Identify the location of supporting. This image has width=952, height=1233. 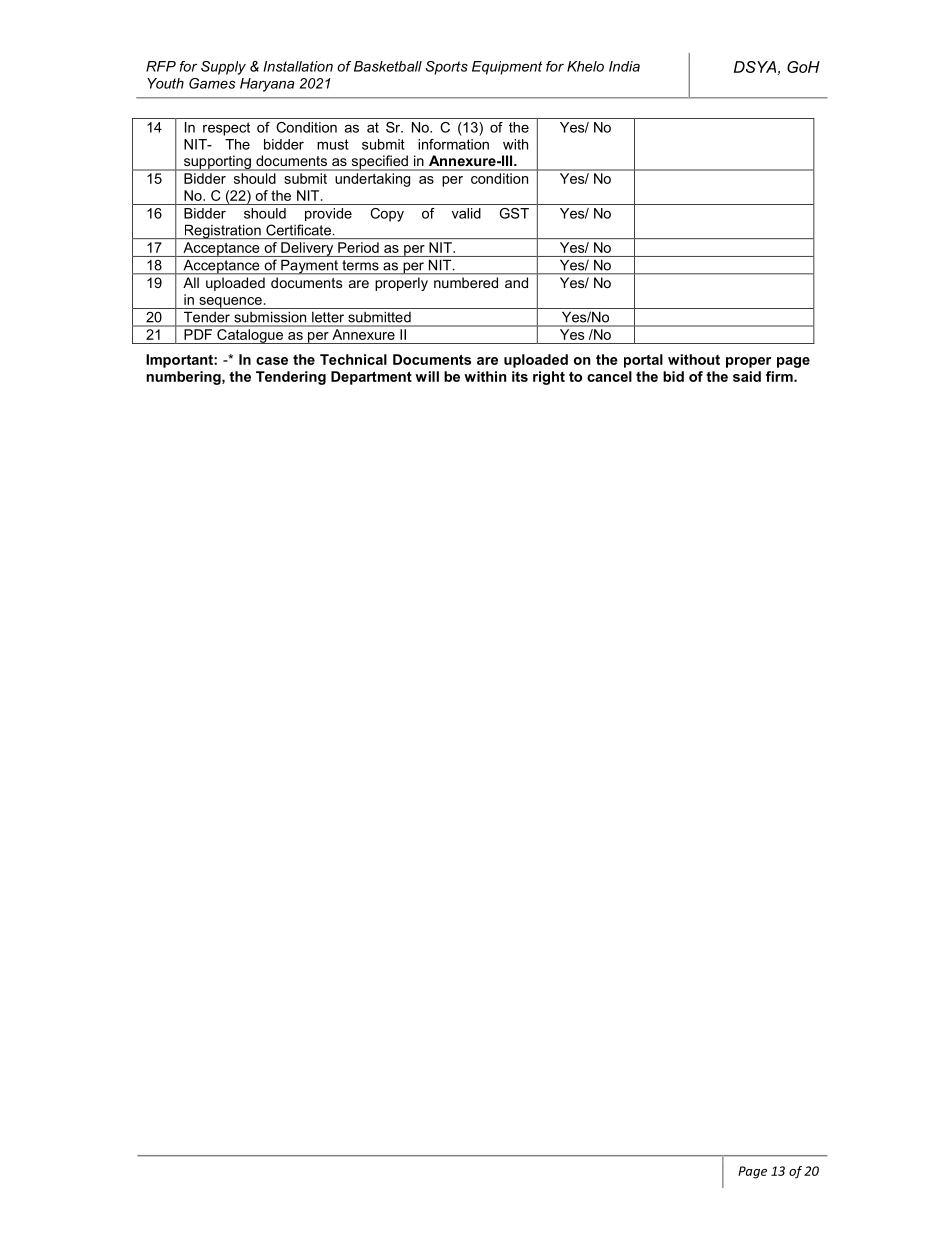
(217, 163).
